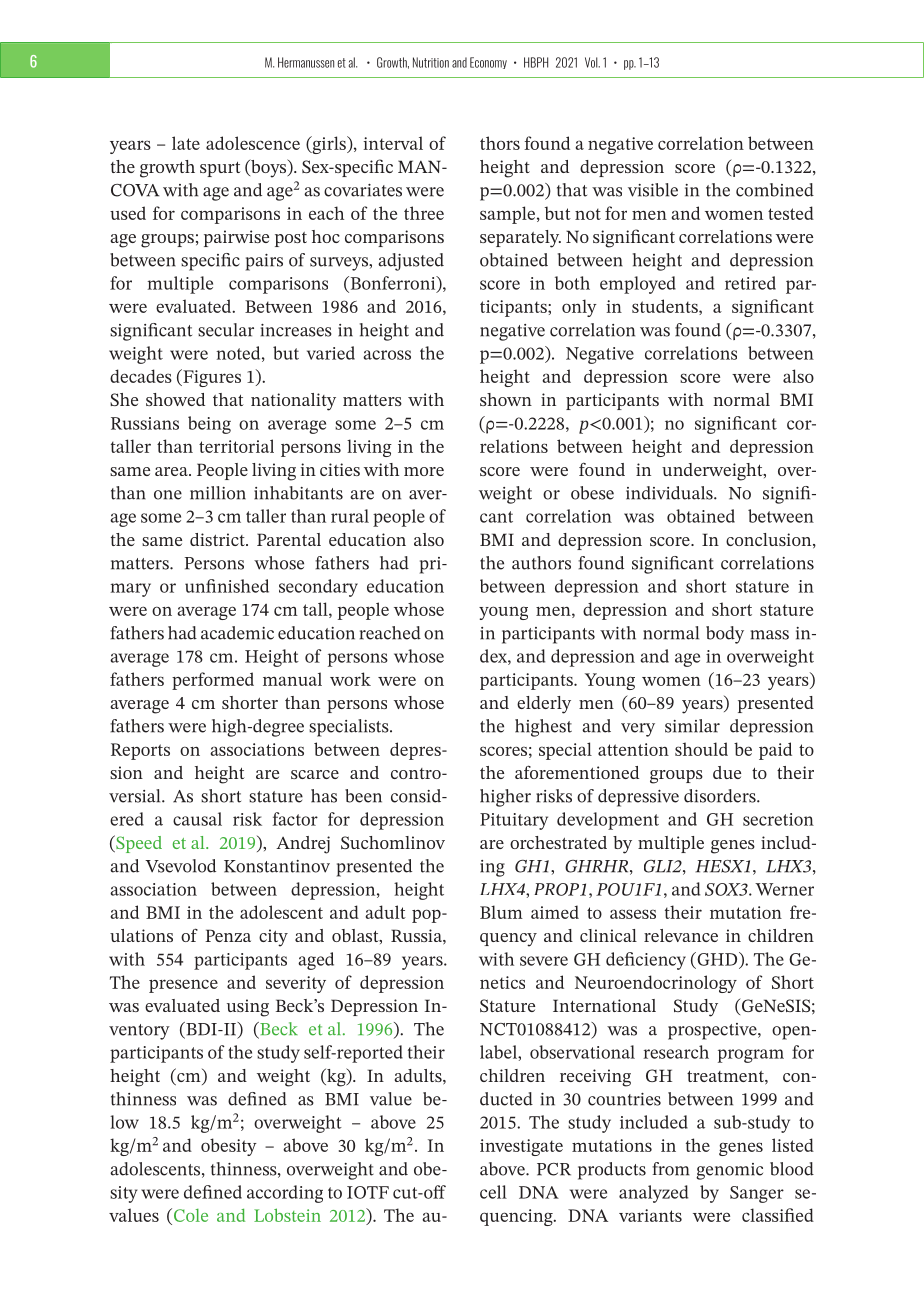 This screenshot has width=924, height=1308. I want to click on academic, so click(237, 633).
